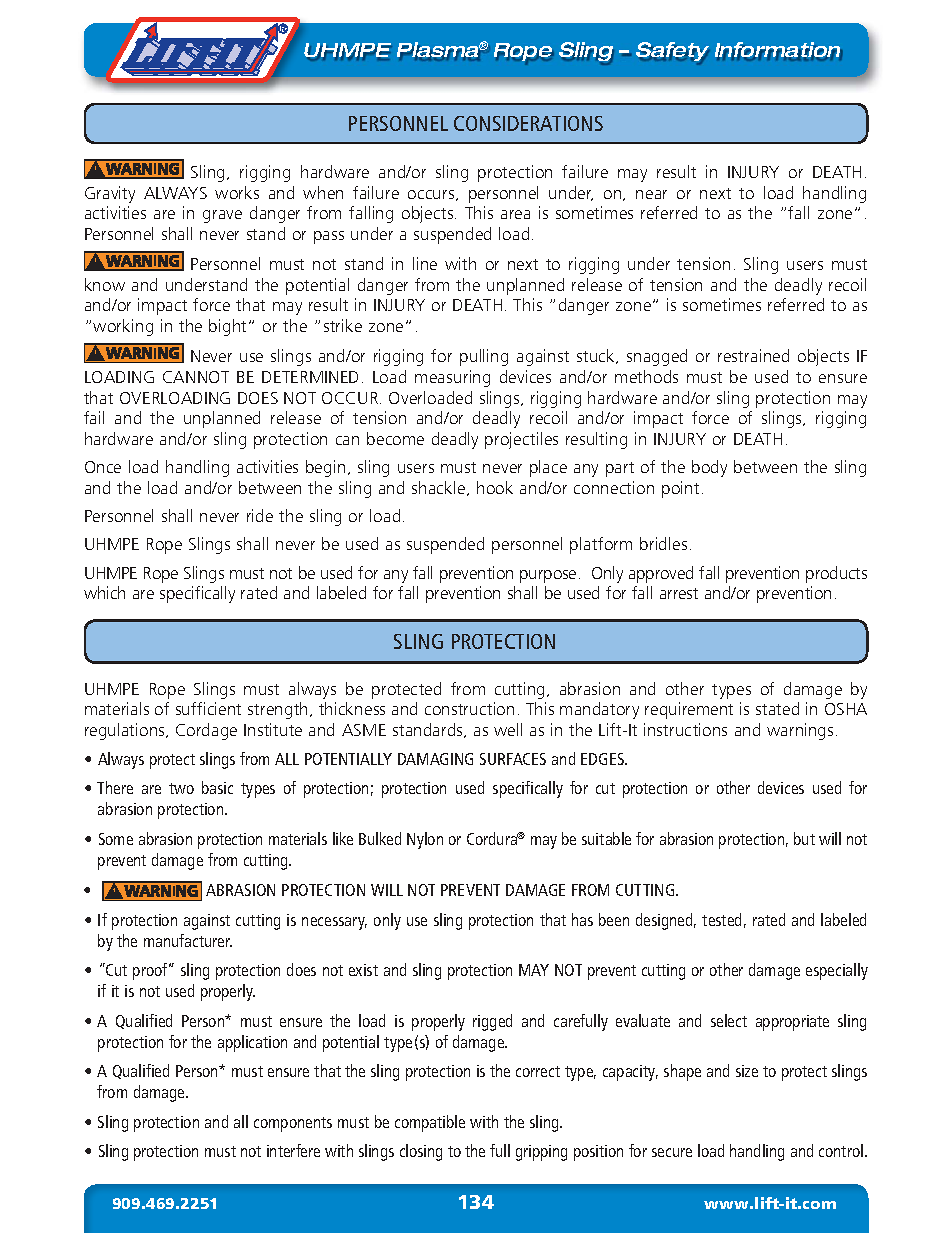  I want to click on arrest, so click(679, 593).
